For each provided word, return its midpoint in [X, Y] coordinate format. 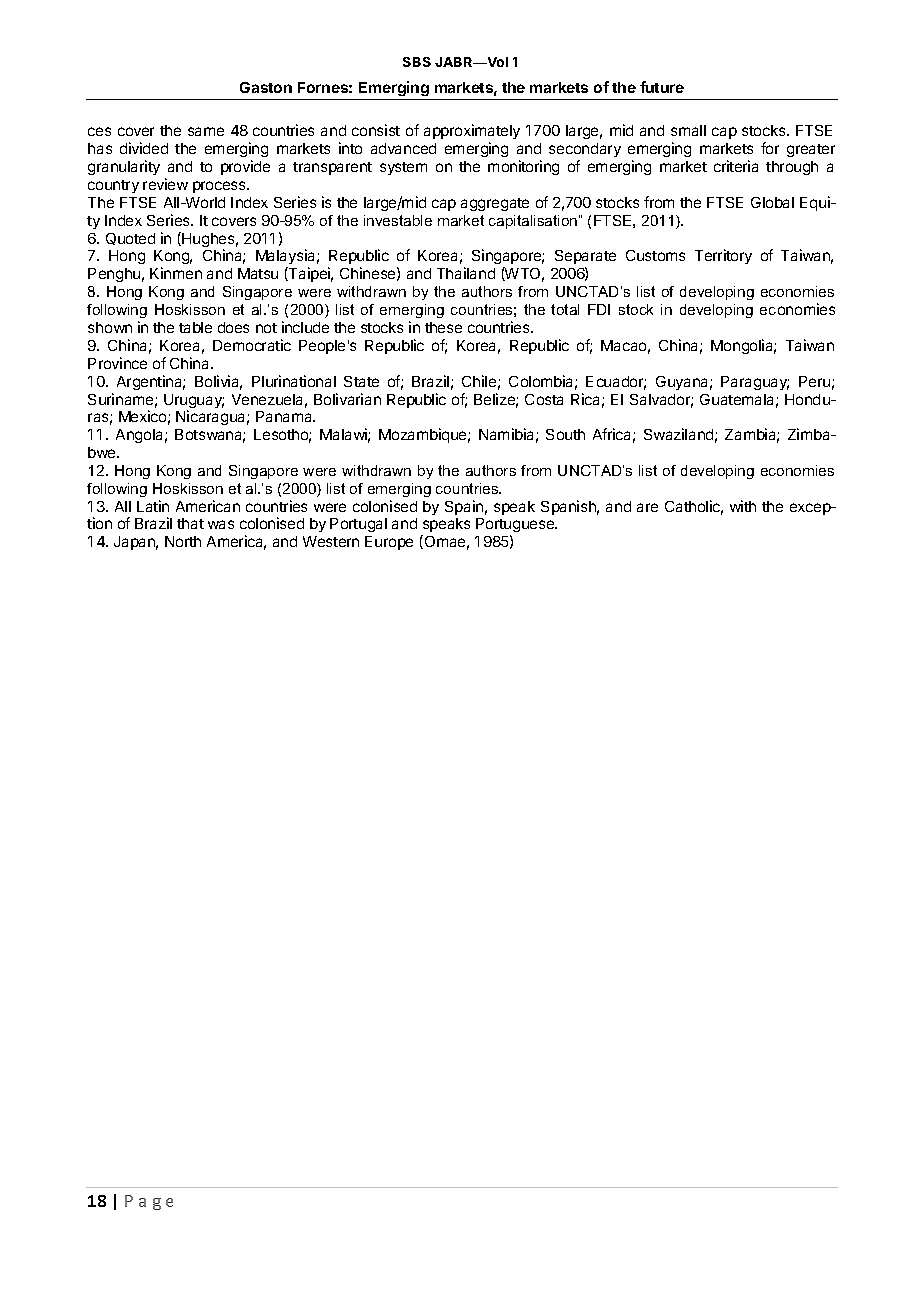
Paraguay [755, 383]
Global [772, 202]
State [361, 381]
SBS [417, 62]
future [662, 87]
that [190, 523]
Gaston [266, 87]
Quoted [130, 239]
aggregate [495, 204]
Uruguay [194, 402]
